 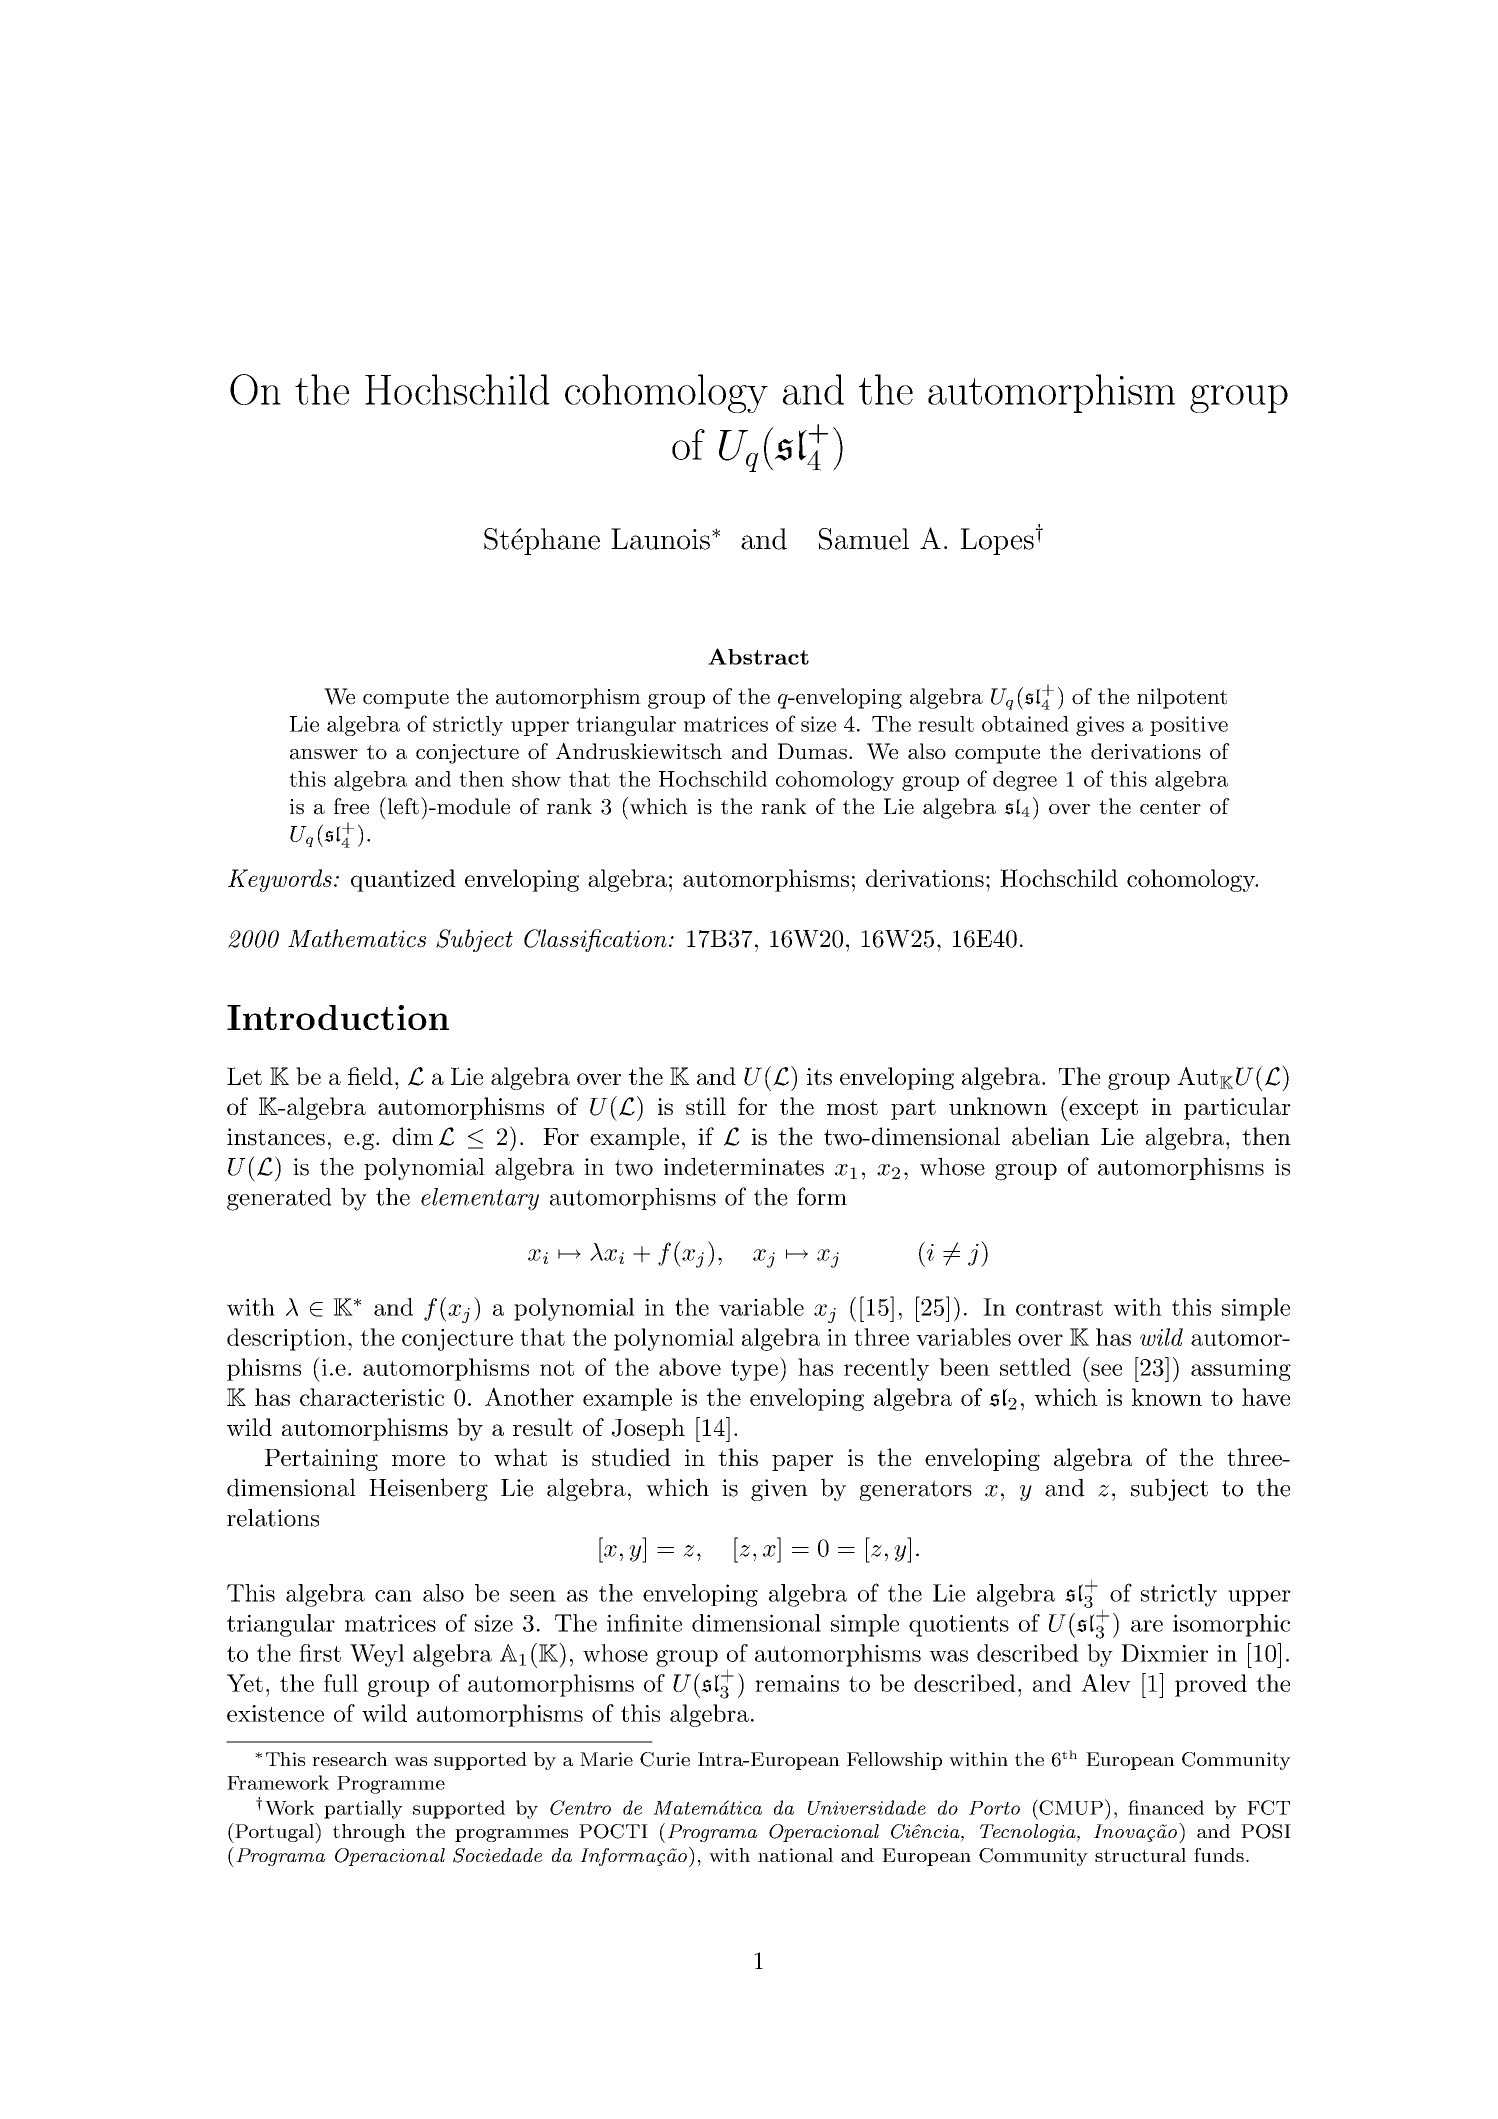 What do you see at coordinates (321, 1460) in the screenshot?
I see `Pertaining` at bounding box center [321, 1460].
